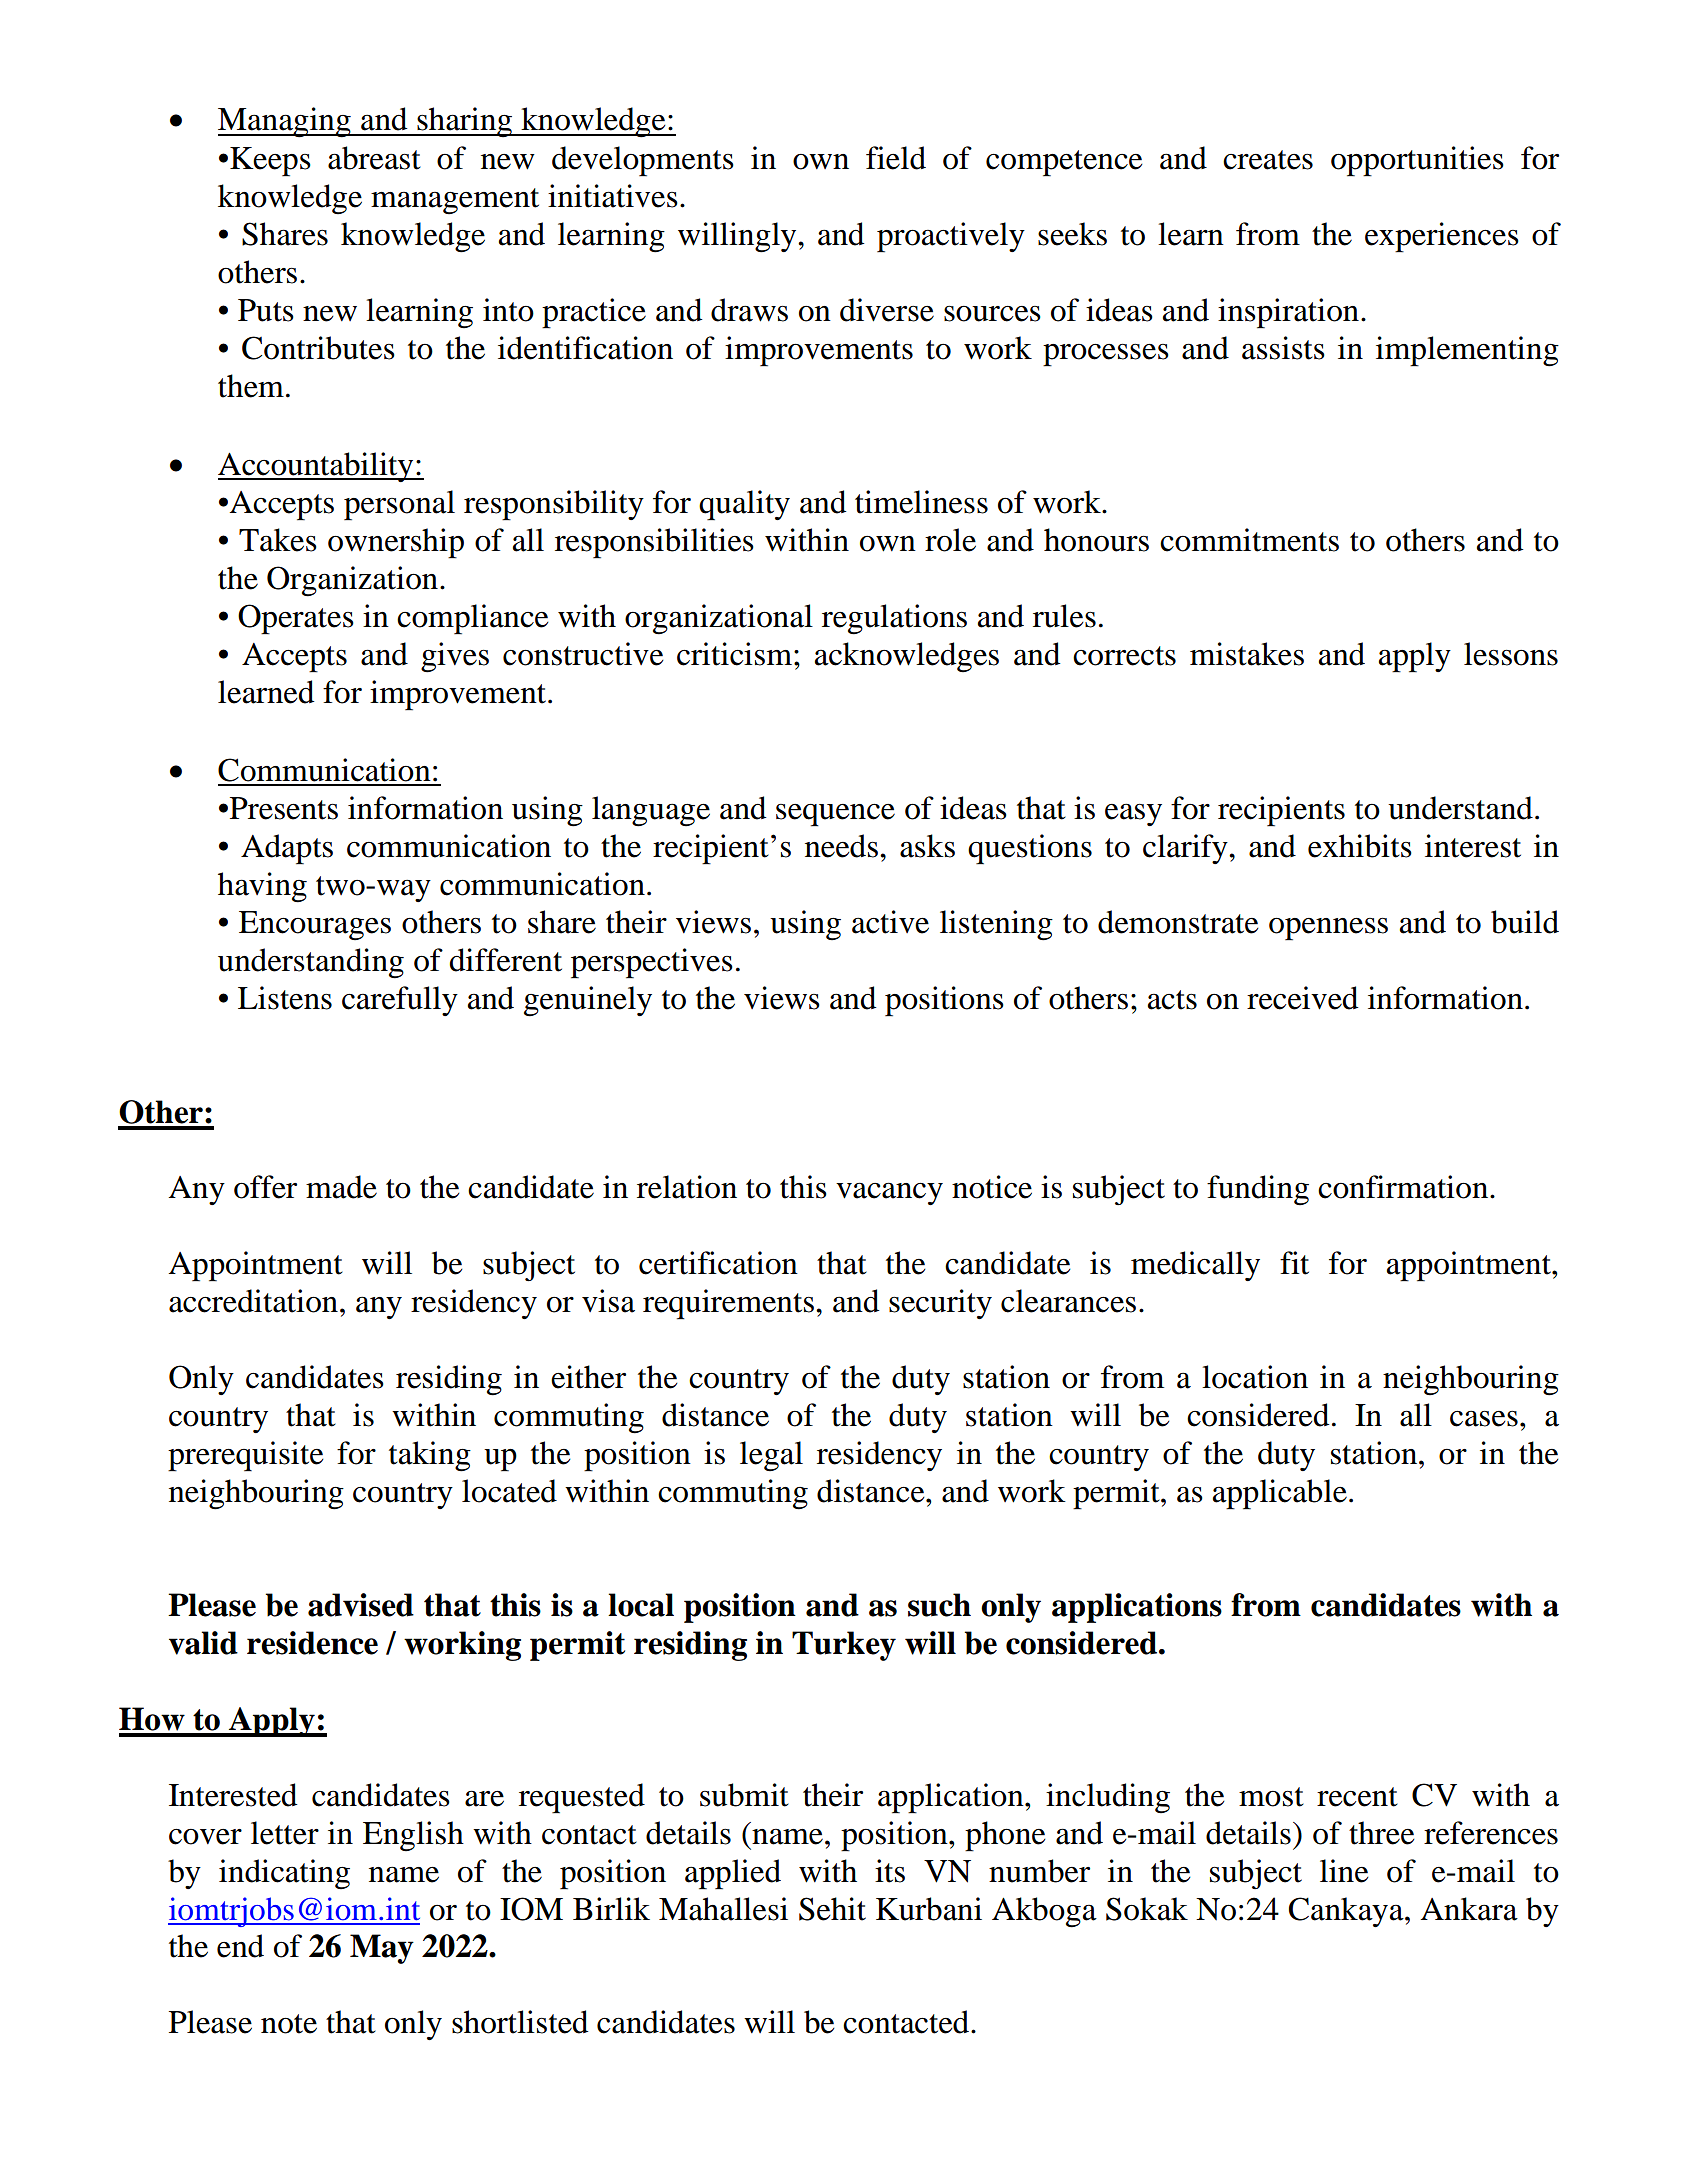  Describe the element at coordinates (889, 1194) in the image. I see `vacancy` at that location.
